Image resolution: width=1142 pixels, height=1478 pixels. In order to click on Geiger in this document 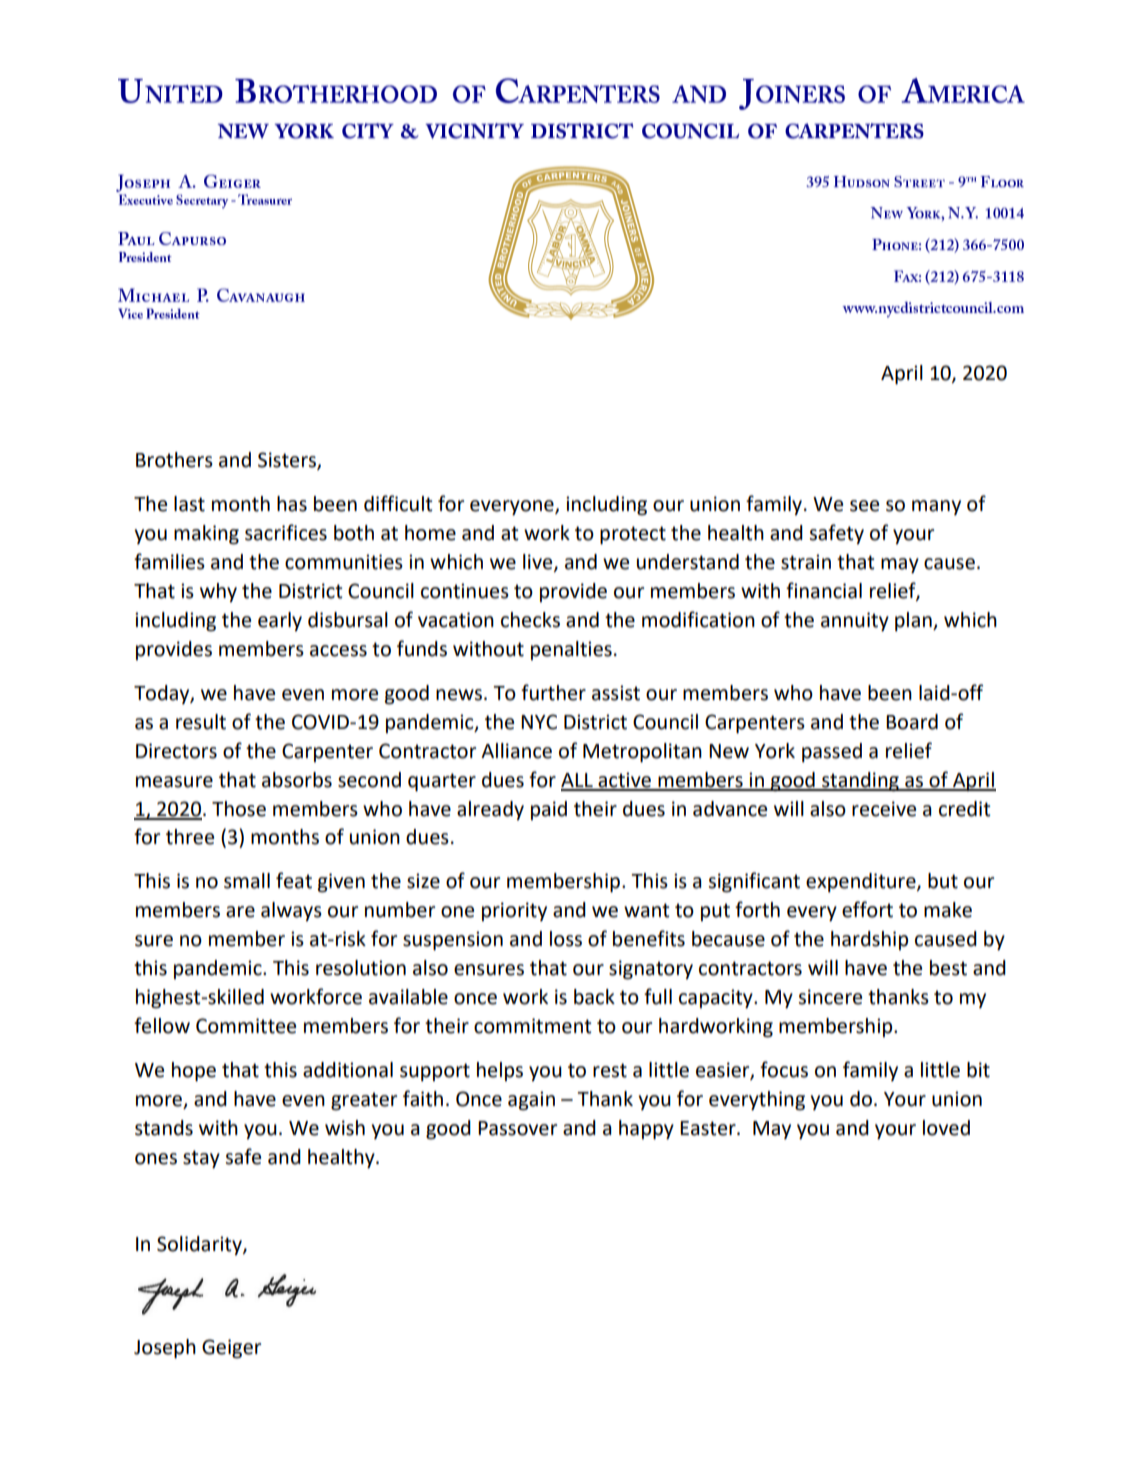, I will do `click(231, 1349)`.
